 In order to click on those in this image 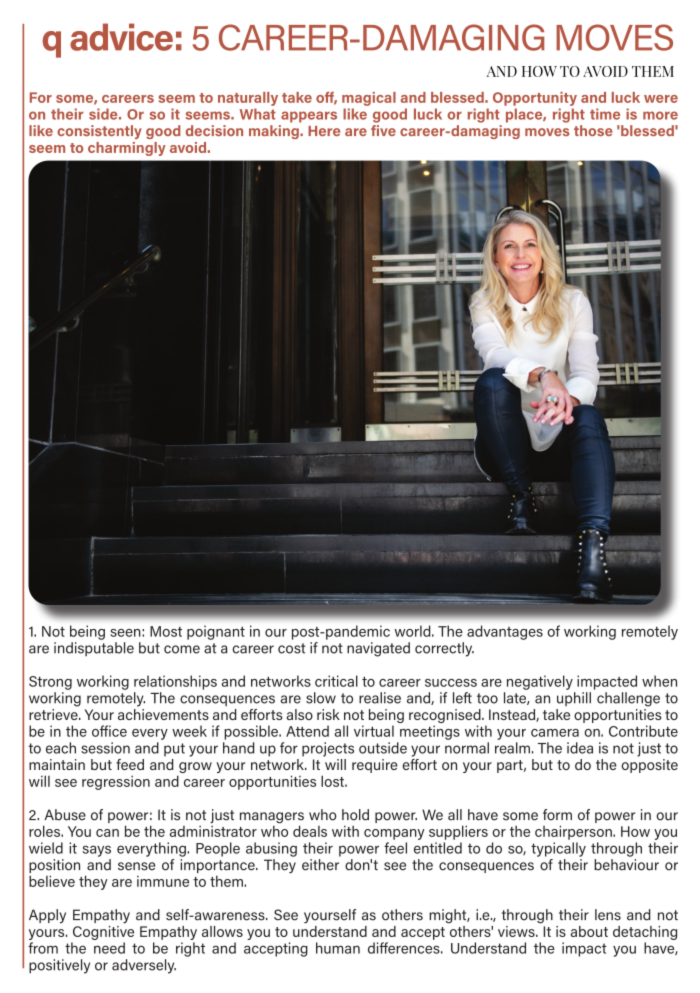, I will do `click(593, 130)`.
